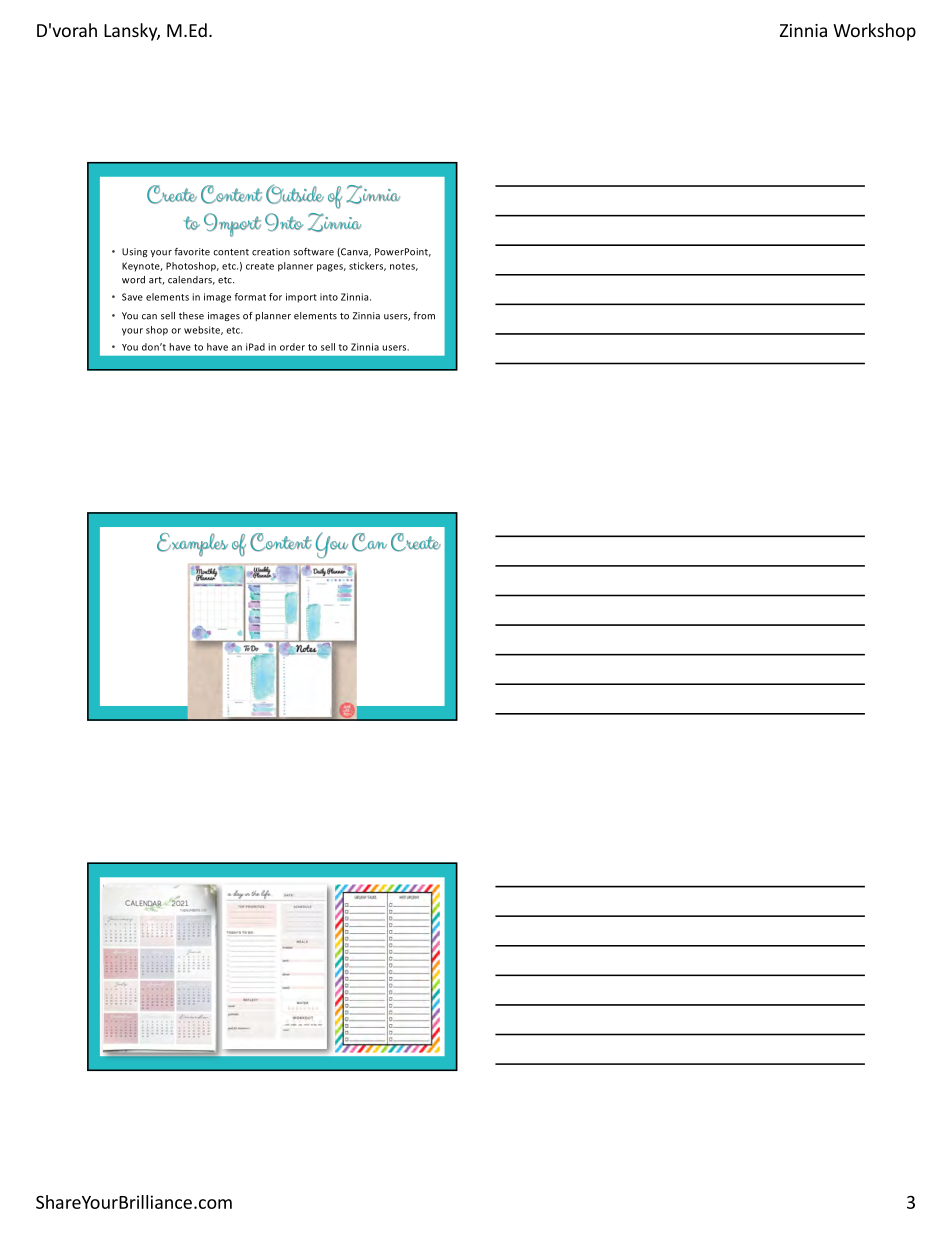  Describe the element at coordinates (132, 297) in the screenshot. I see `Save` at that location.
